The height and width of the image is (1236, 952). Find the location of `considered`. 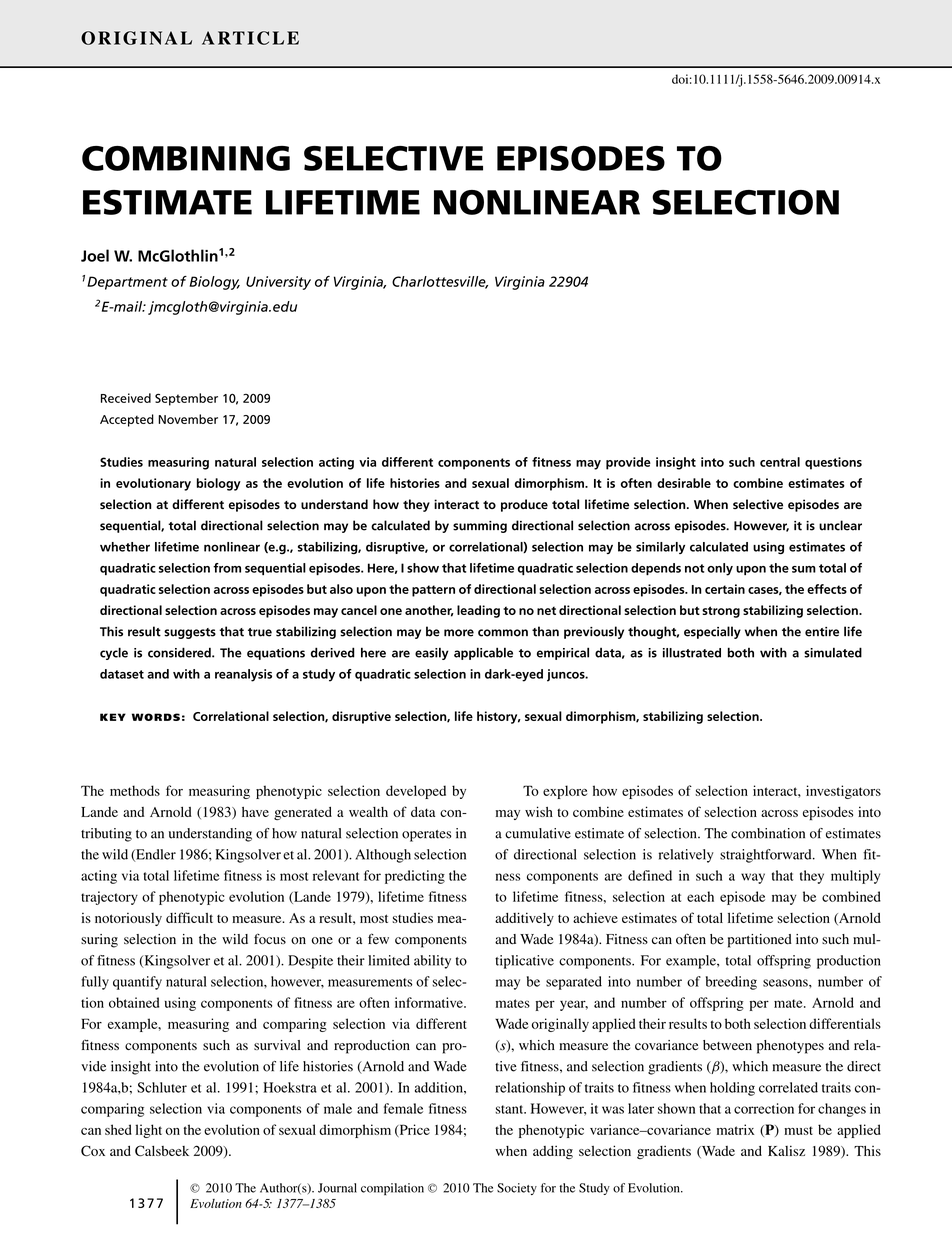

considered is located at coordinates (180, 652).
